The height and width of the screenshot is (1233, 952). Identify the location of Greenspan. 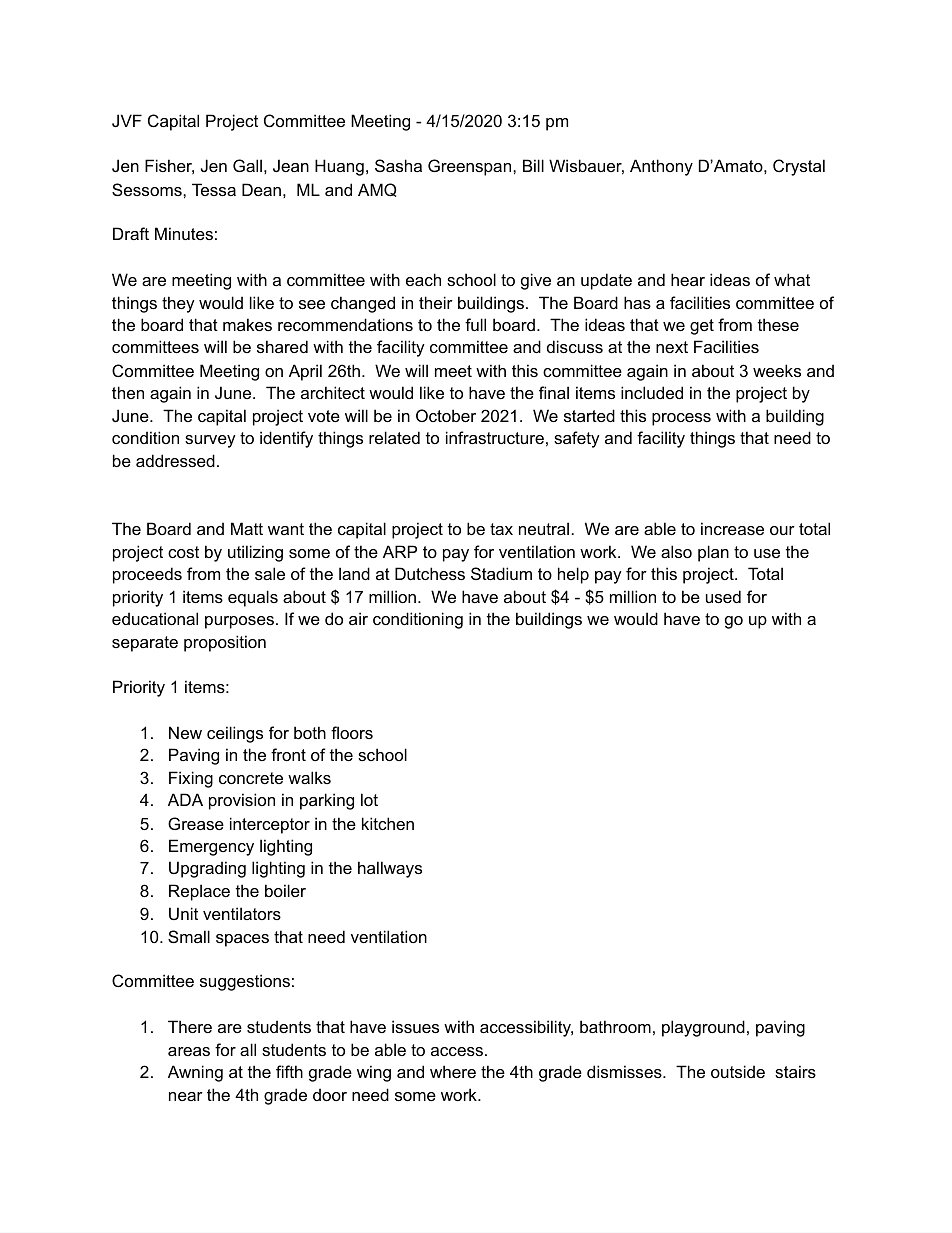
(471, 167).
